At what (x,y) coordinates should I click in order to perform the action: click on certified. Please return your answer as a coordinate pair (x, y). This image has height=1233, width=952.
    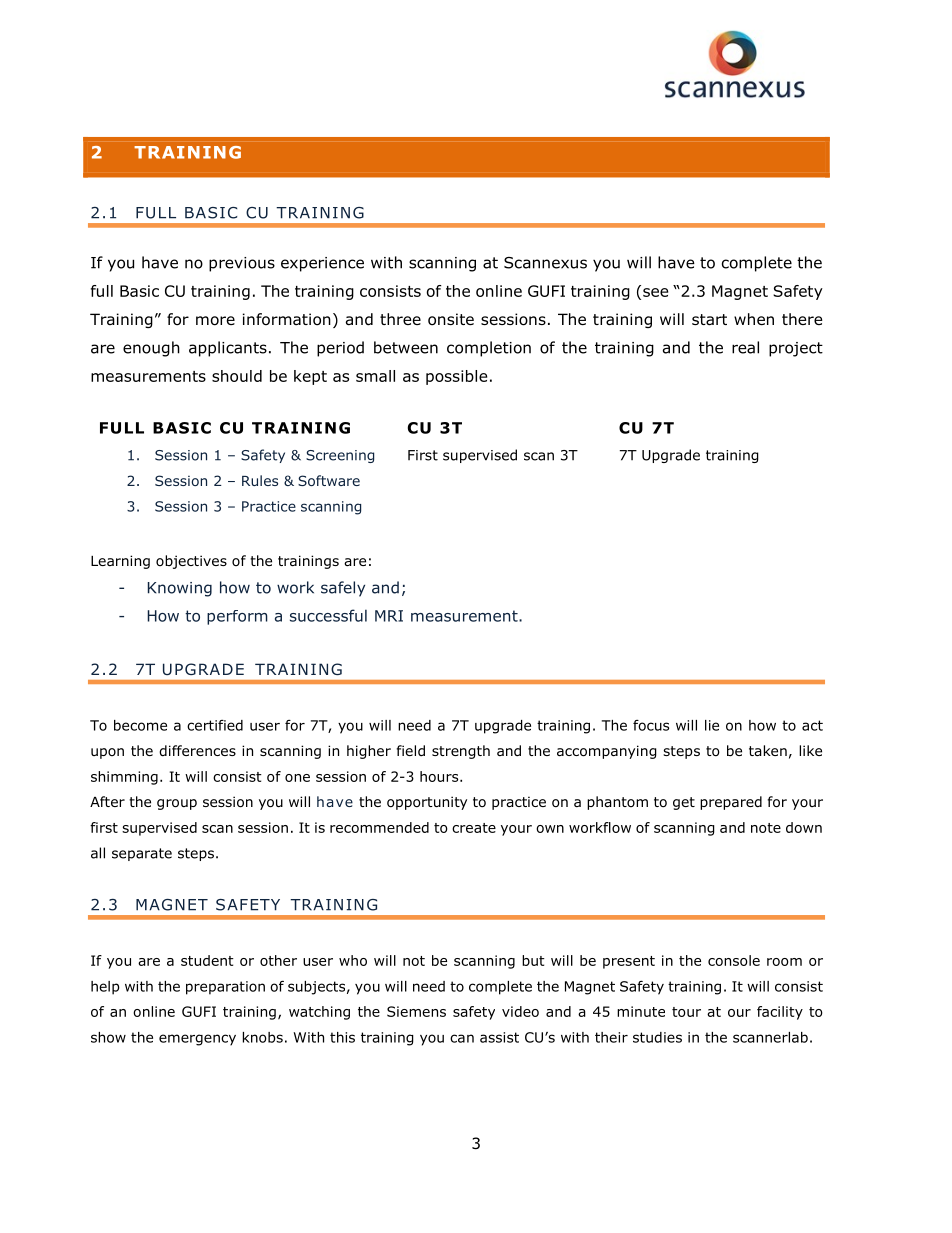
    Looking at the image, I should click on (215, 725).
